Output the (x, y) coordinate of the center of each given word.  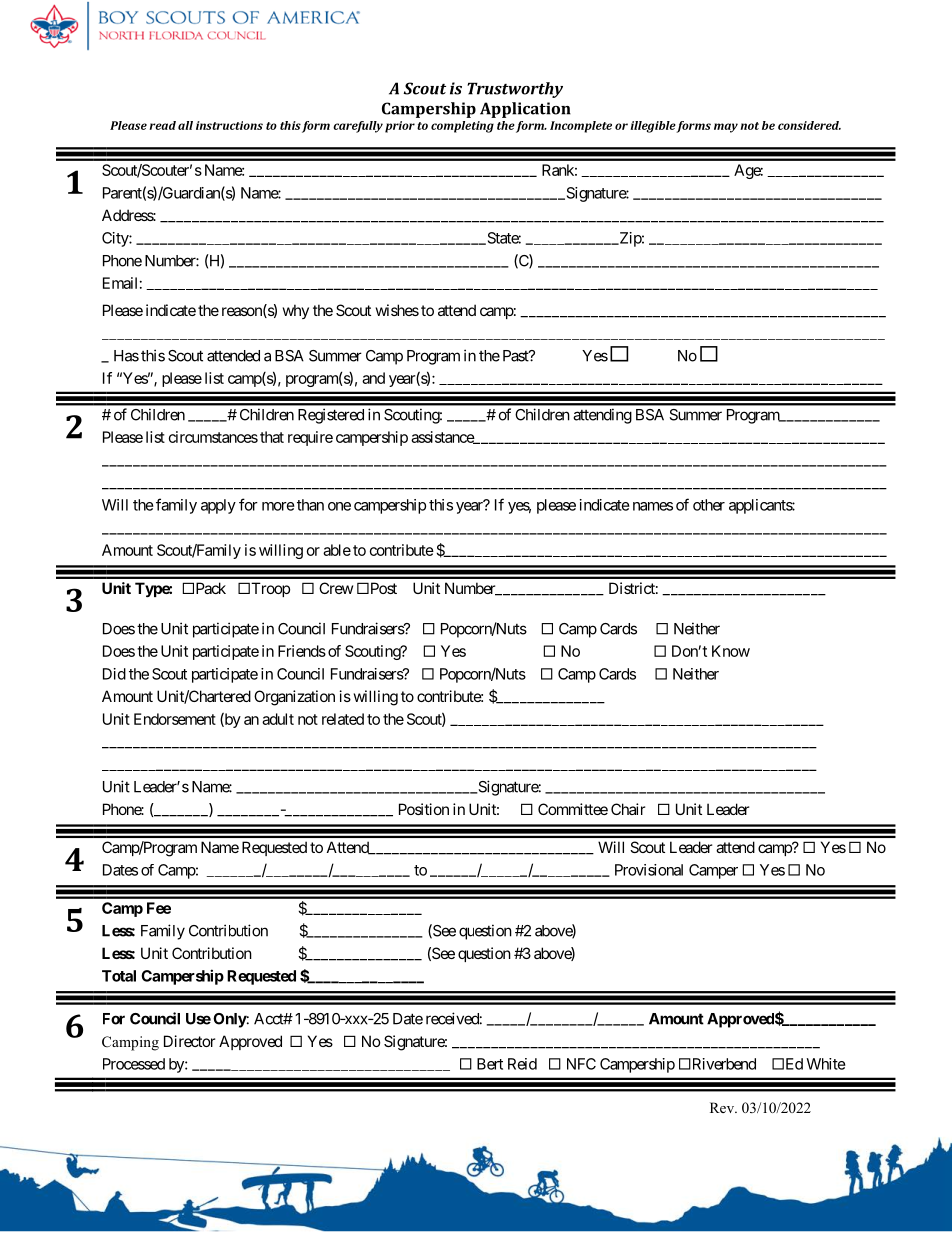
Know (731, 651)
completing (462, 127)
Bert (490, 1064)
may (726, 128)
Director (189, 1041)
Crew (336, 588)
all (185, 125)
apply (218, 506)
